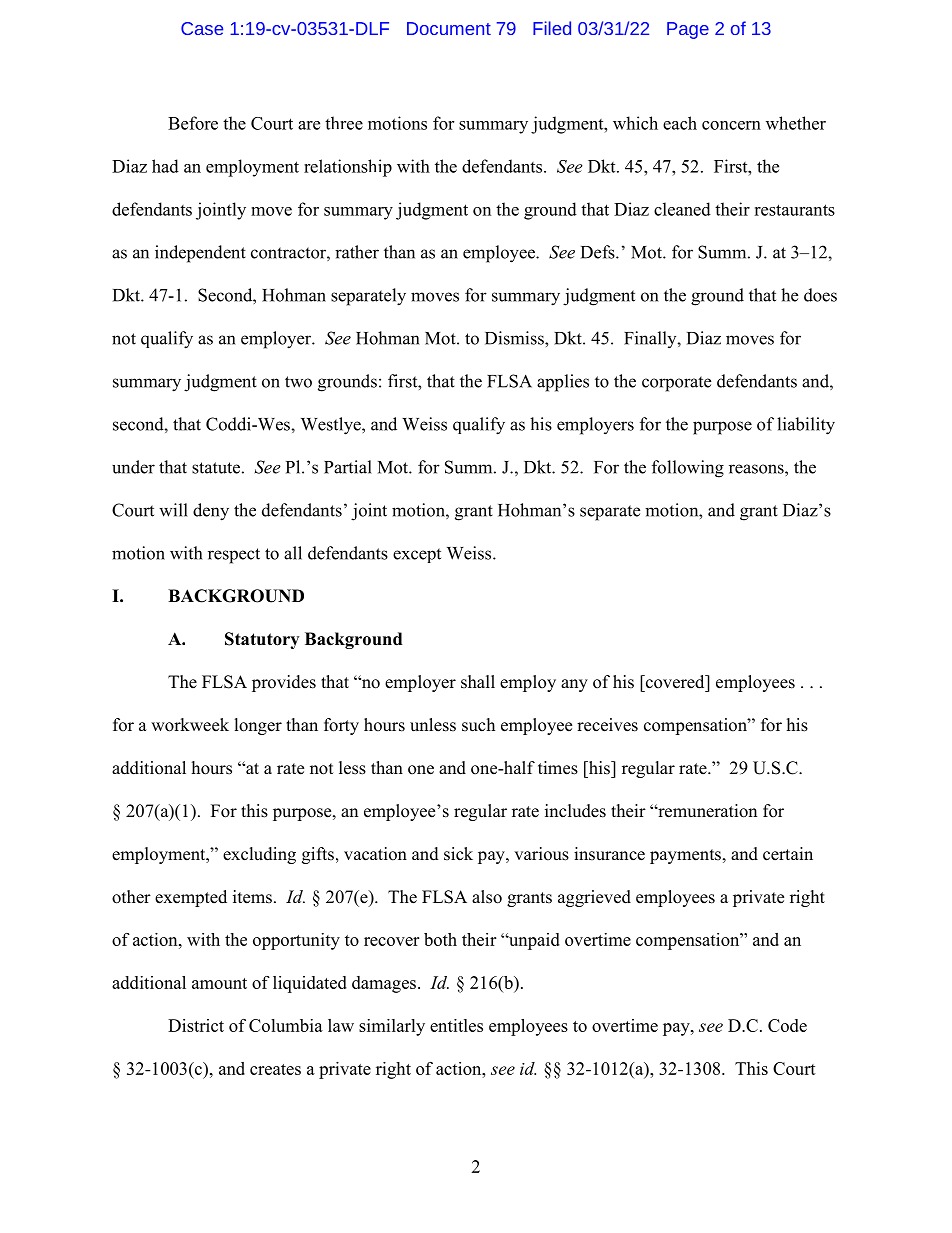 The image size is (952, 1233). I want to click on Case, so click(202, 28).
